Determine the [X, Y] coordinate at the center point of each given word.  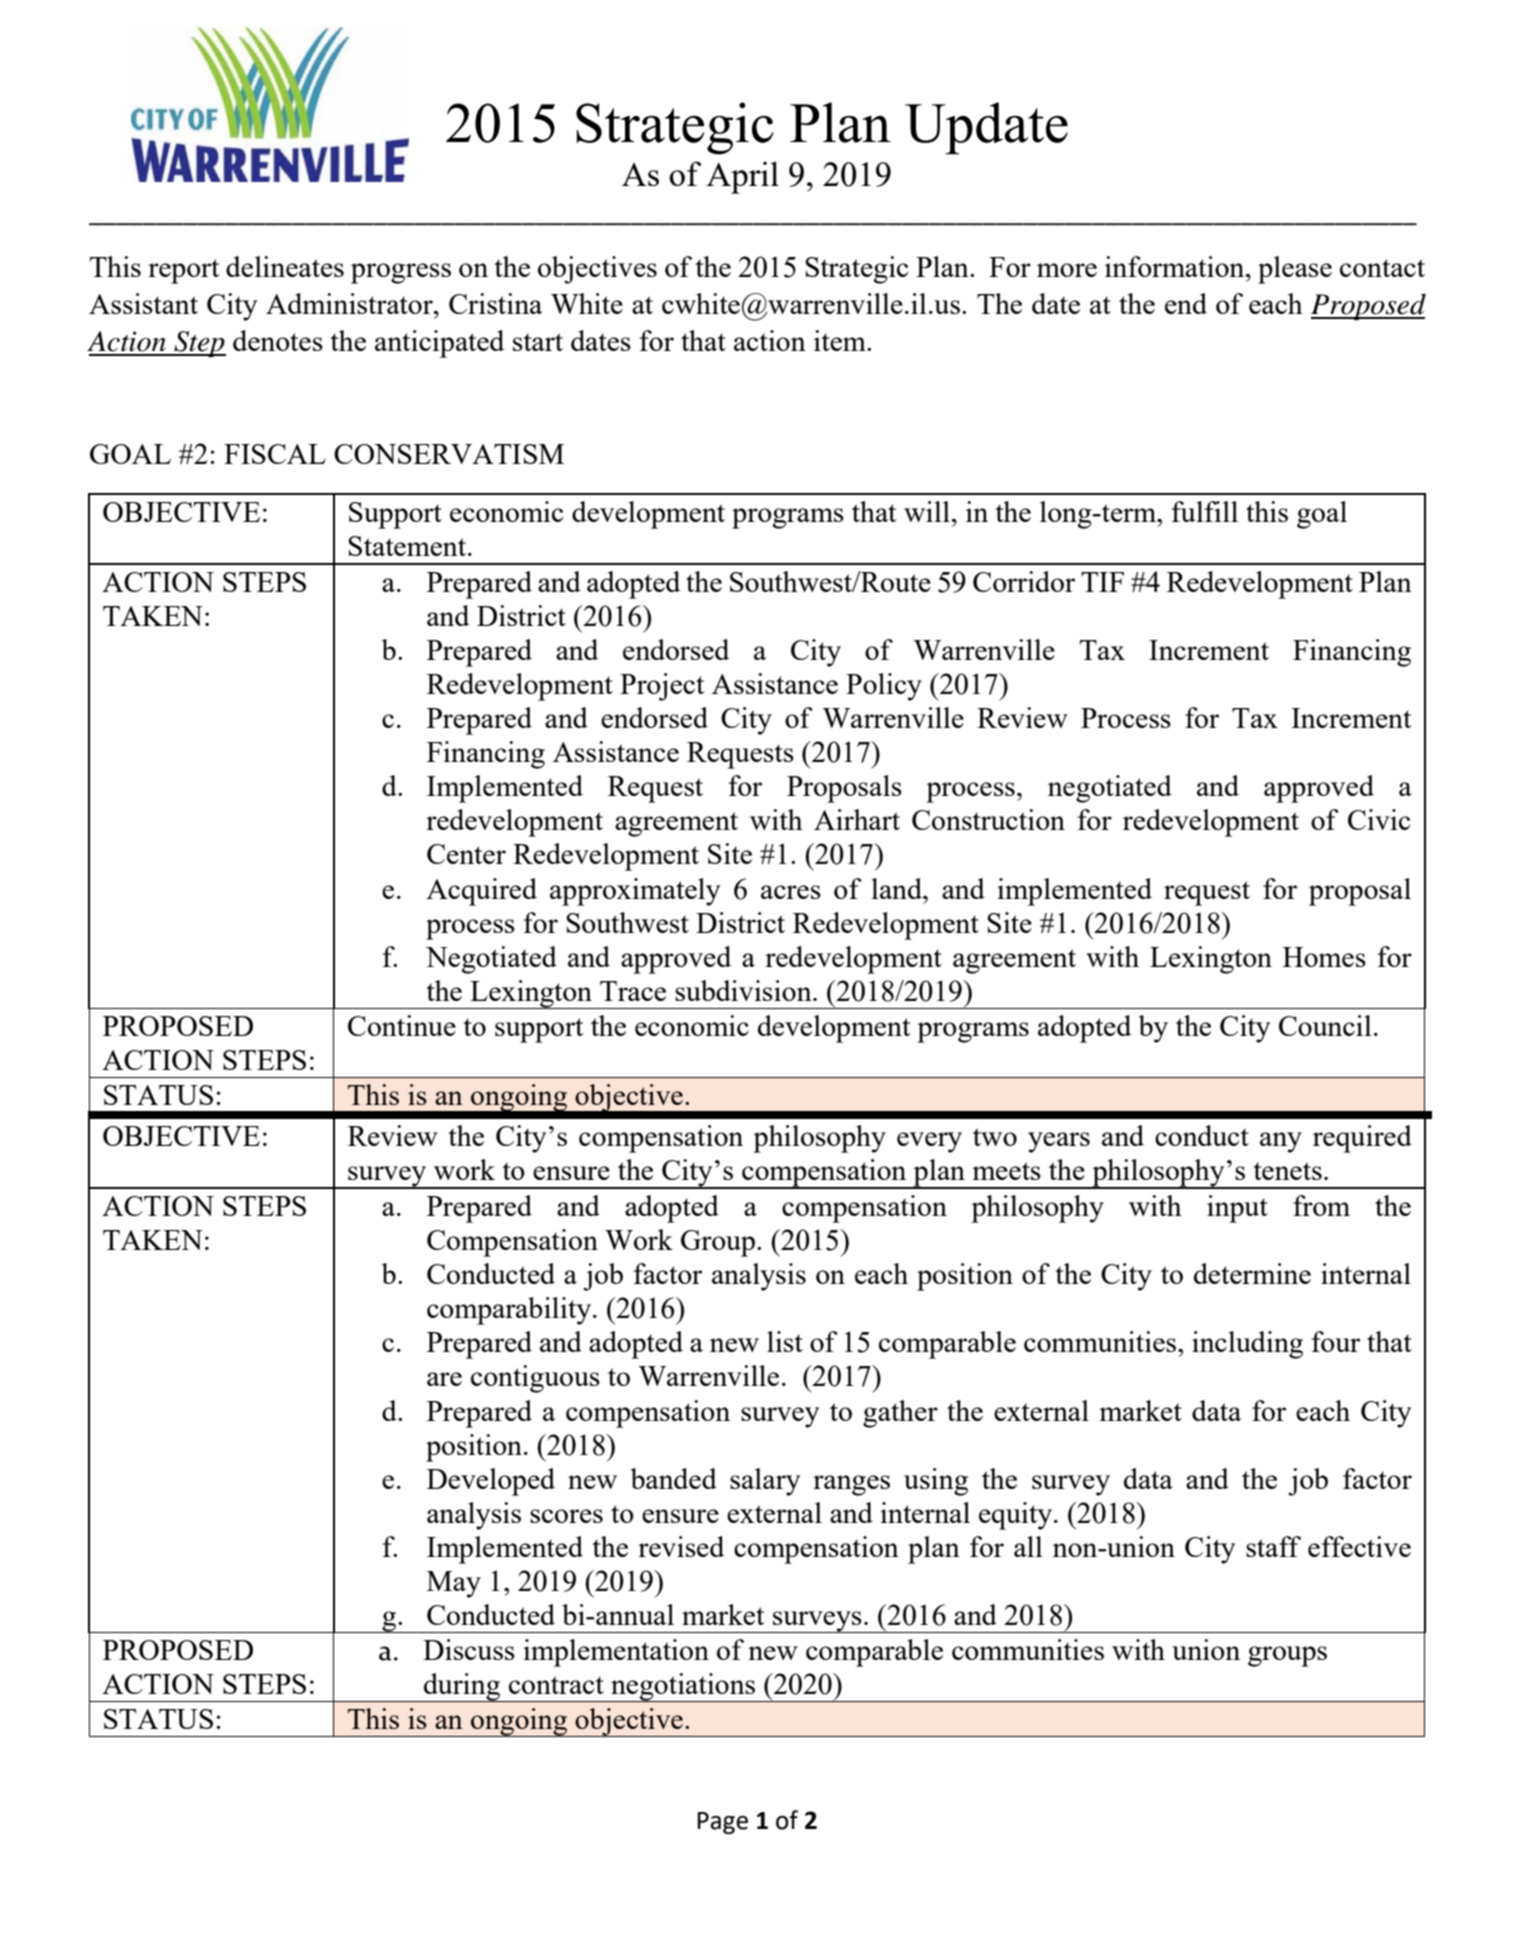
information [1176, 266]
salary [765, 1482]
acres [791, 892]
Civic [1379, 819]
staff [1273, 1546]
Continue [402, 1025]
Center [466, 854]
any [1281, 1142]
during [462, 1687]
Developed [491, 1482]
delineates [285, 266]
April [742, 177]
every [929, 1142]
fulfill [1205, 511]
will [927, 511]
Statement [408, 546]
